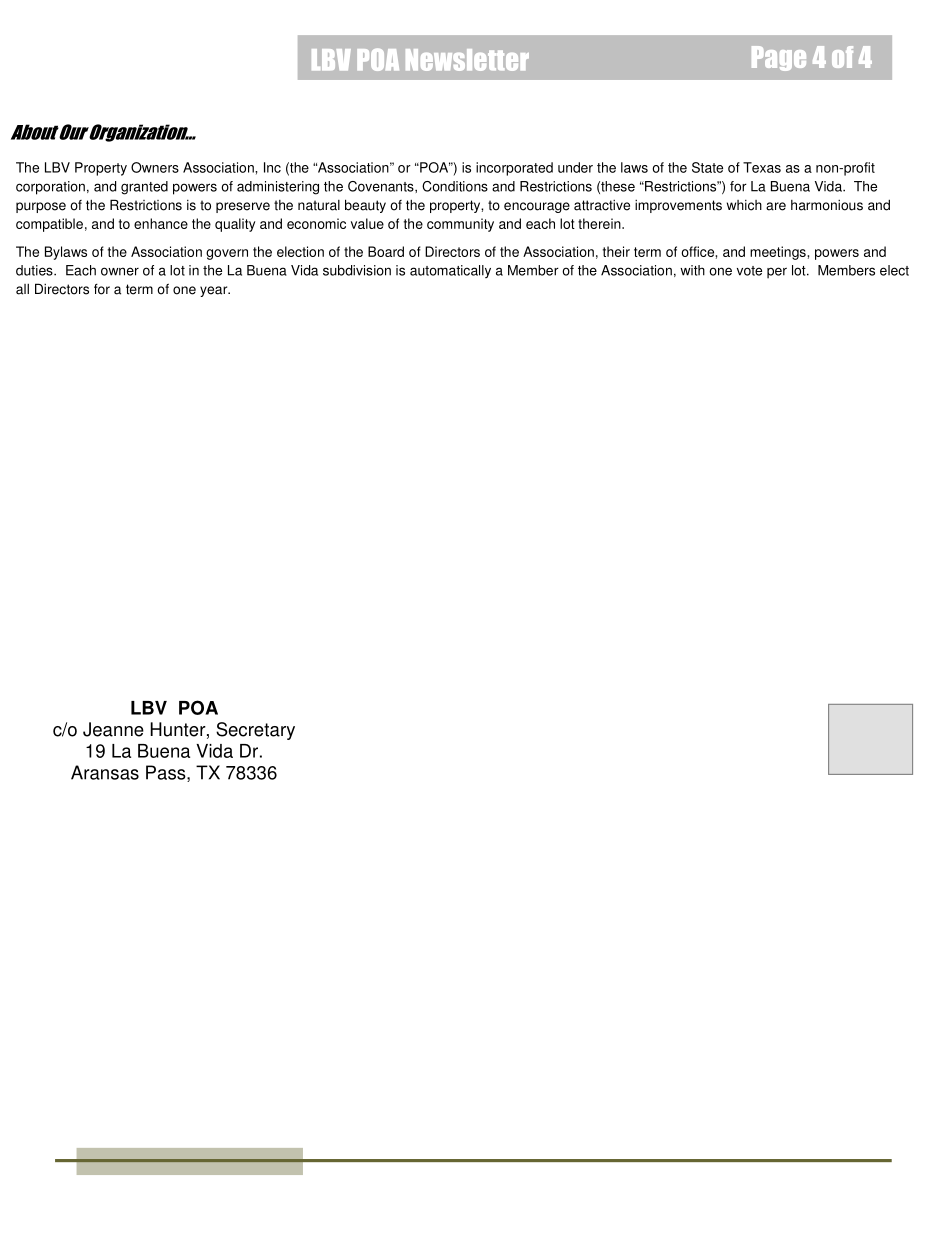 Image resolution: width=952 pixels, height=1233 pixels. What do you see at coordinates (255, 731) in the document?
I see `Secretary` at bounding box center [255, 731].
